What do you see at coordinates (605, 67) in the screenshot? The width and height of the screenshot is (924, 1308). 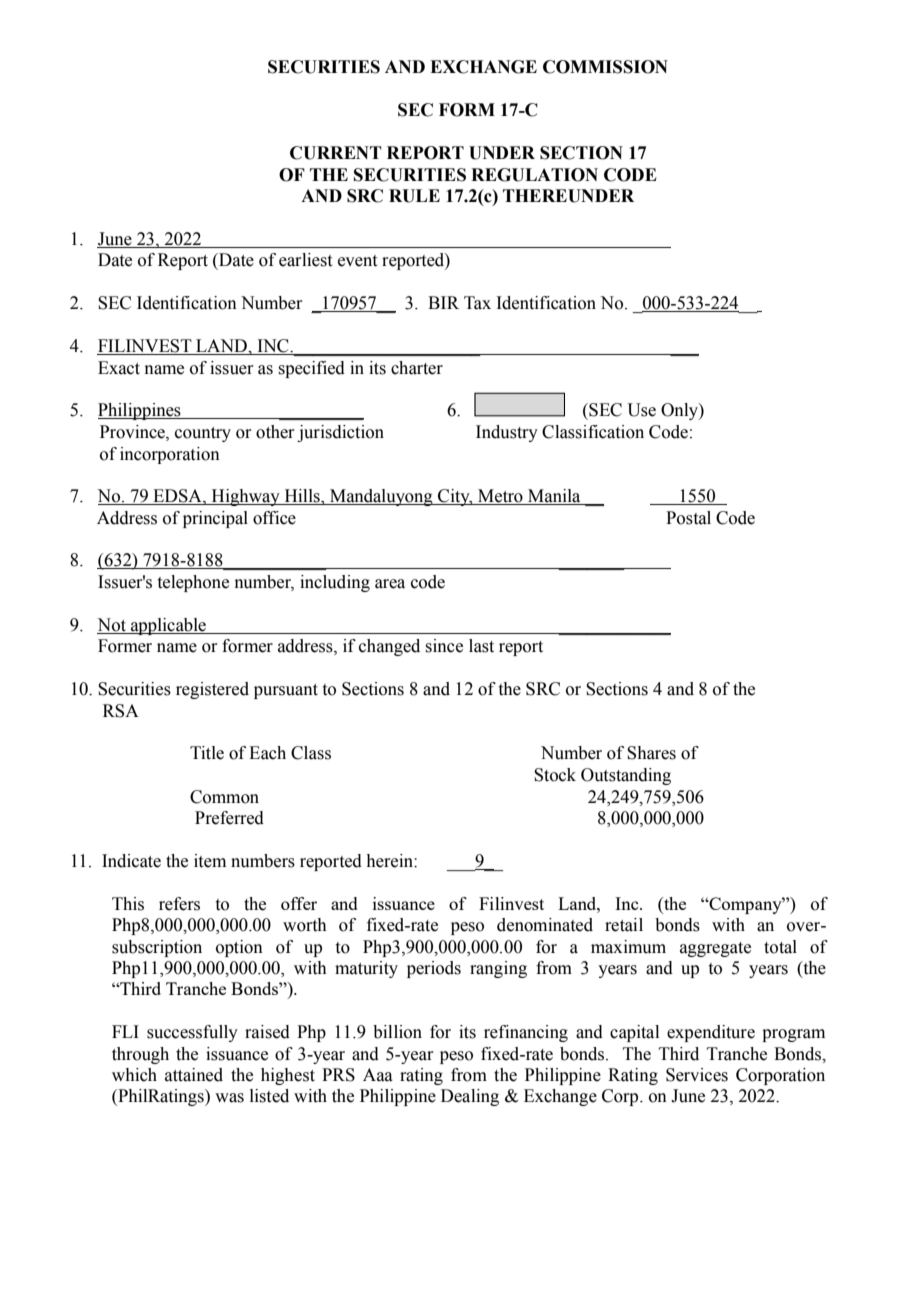 I see `COMMISSION` at bounding box center [605, 67].
